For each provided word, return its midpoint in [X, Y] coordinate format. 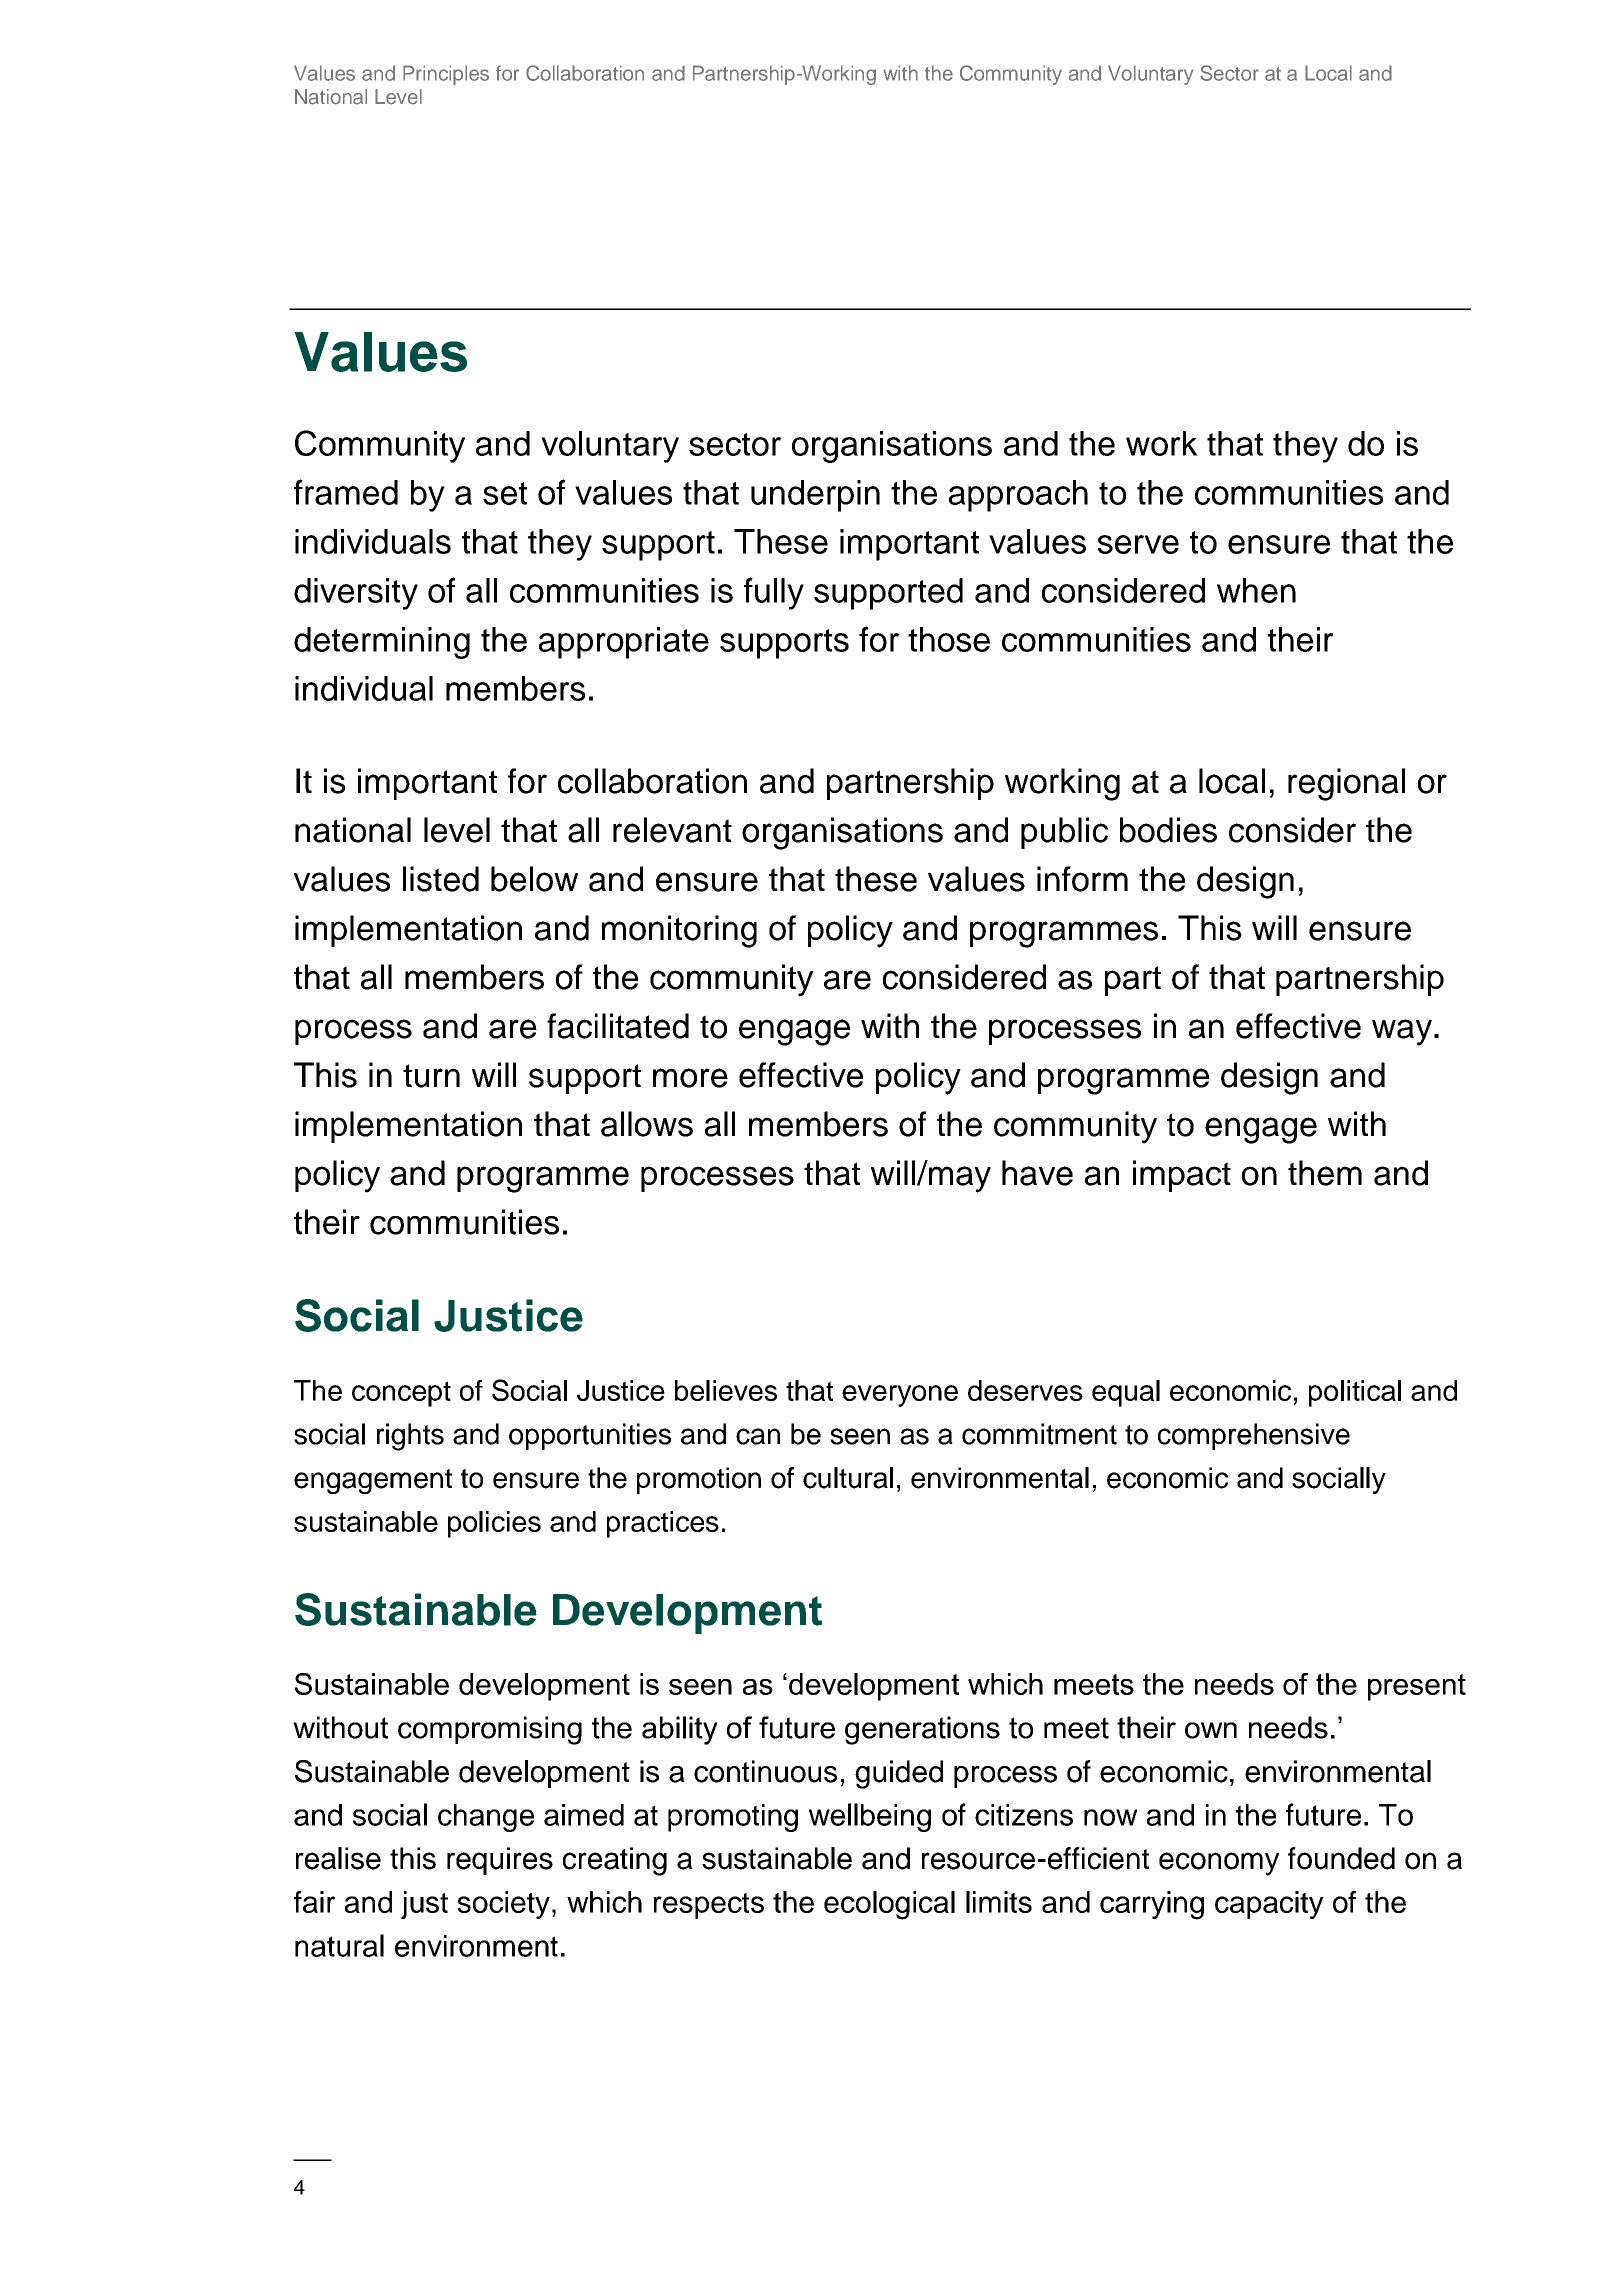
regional [1346, 784]
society [503, 1905]
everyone [900, 1396]
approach [1018, 496]
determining [382, 643]
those [949, 639]
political [1355, 1393]
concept [401, 1394]
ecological [889, 1905]
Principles [446, 75]
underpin [815, 496]
